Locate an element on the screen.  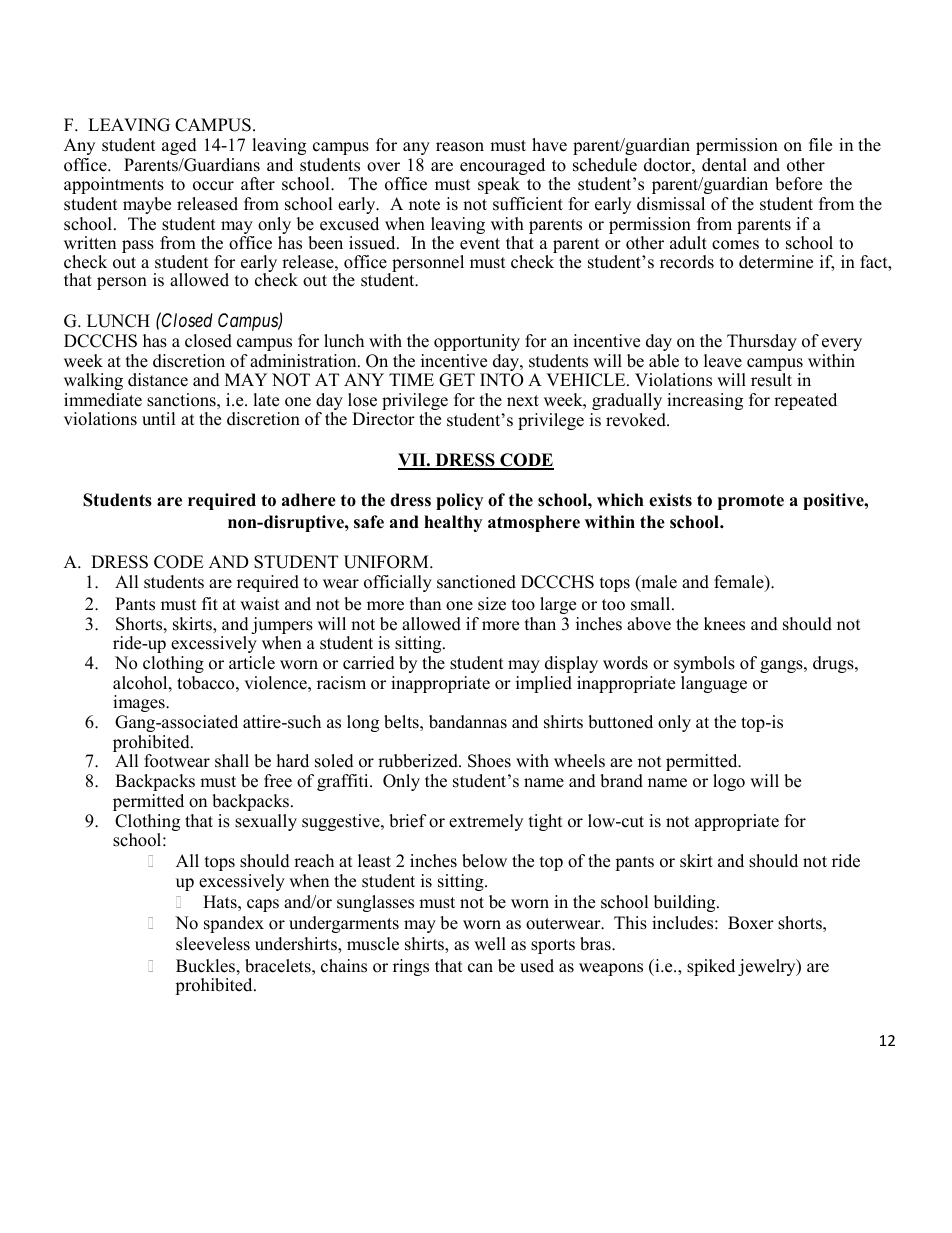
promote is located at coordinates (751, 502).
